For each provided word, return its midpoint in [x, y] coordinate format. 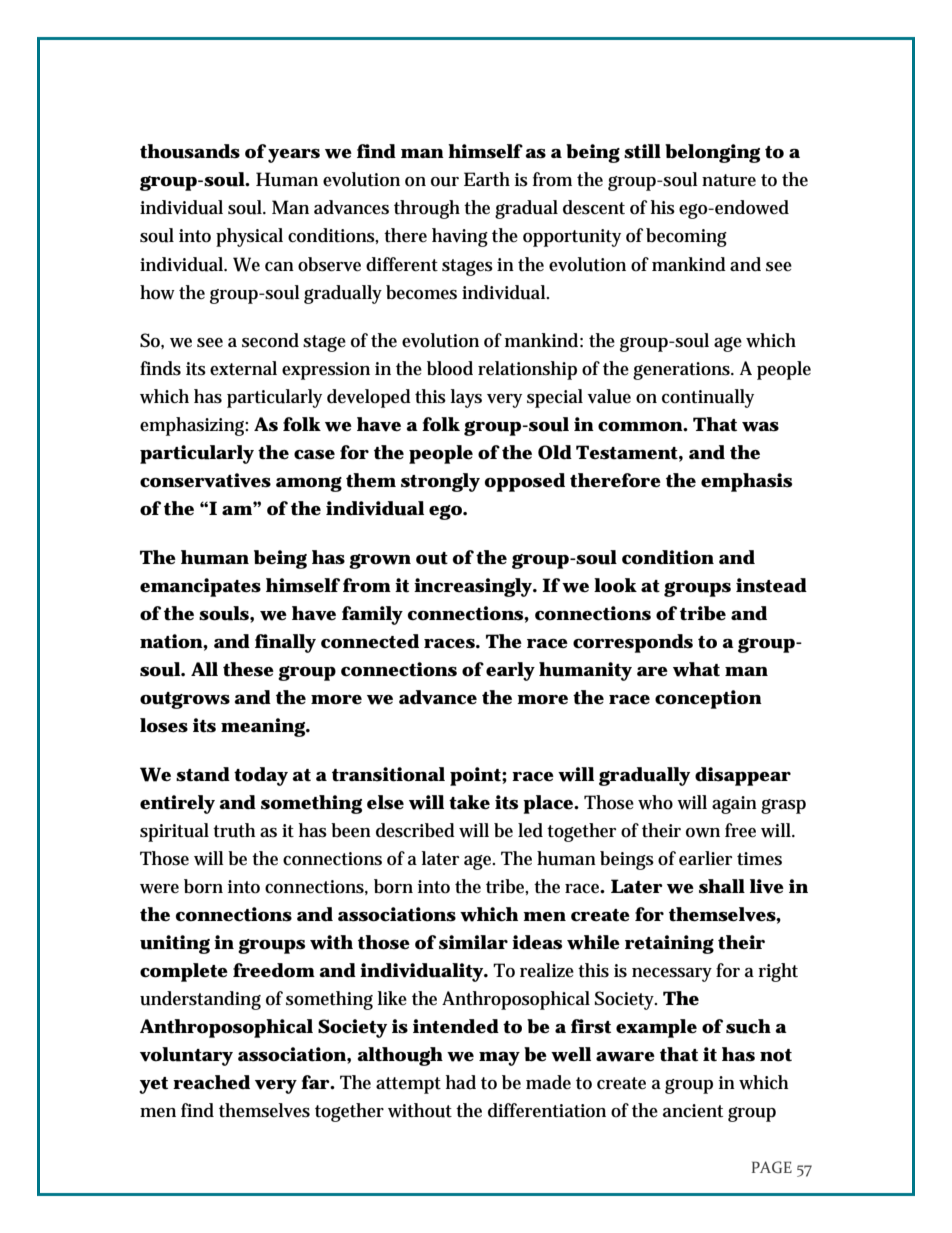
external [243, 368]
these [248, 669]
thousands [190, 151]
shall [722, 886]
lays [466, 398]
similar [473, 942]
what [696, 669]
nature [729, 180]
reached [211, 1082]
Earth [487, 179]
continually [708, 398]
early [510, 671]
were [159, 889]
